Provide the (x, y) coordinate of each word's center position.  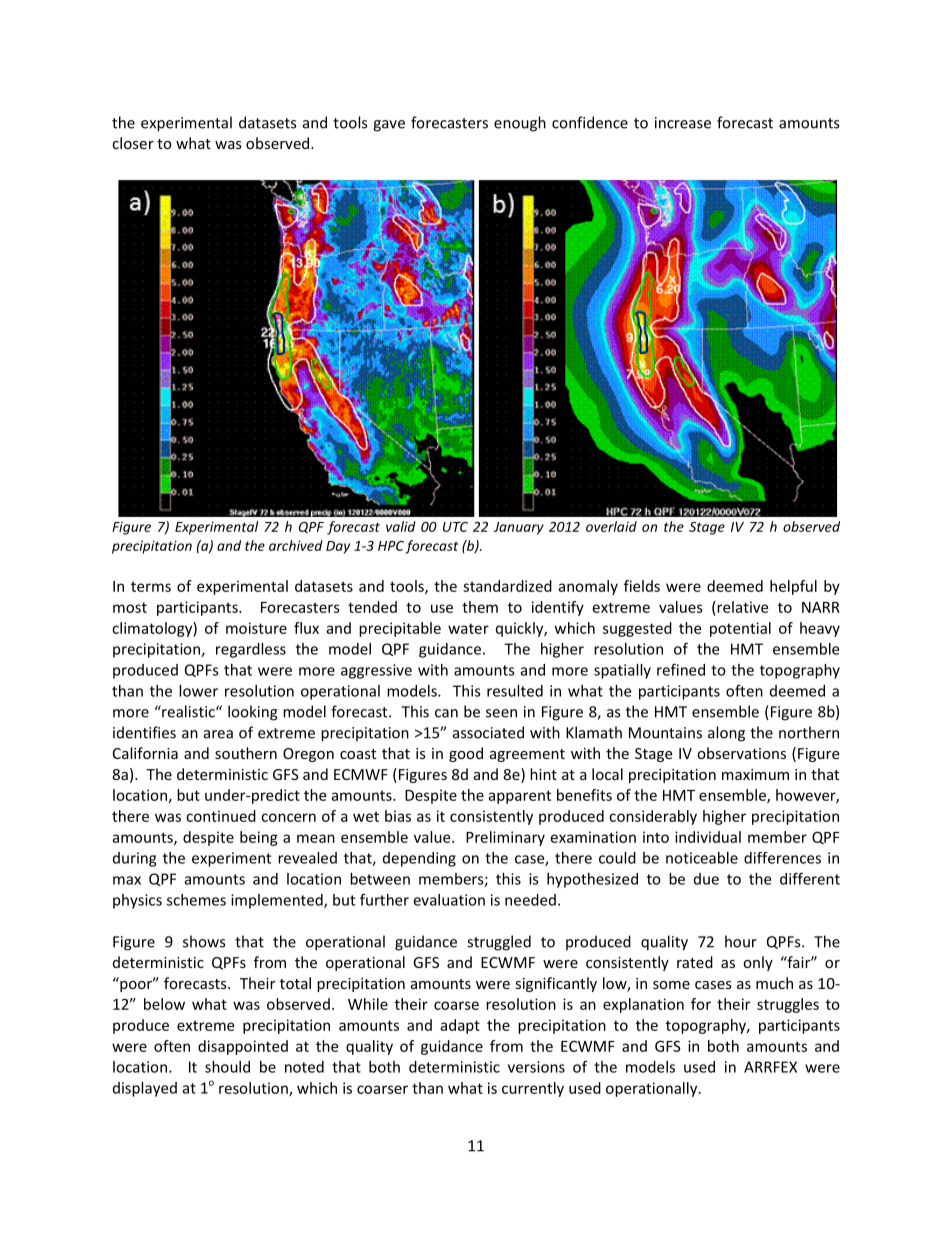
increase (683, 123)
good (466, 754)
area (218, 734)
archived (296, 545)
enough (520, 124)
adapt (460, 1026)
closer (133, 143)
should (227, 1067)
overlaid (611, 526)
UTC (455, 527)
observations (741, 753)
